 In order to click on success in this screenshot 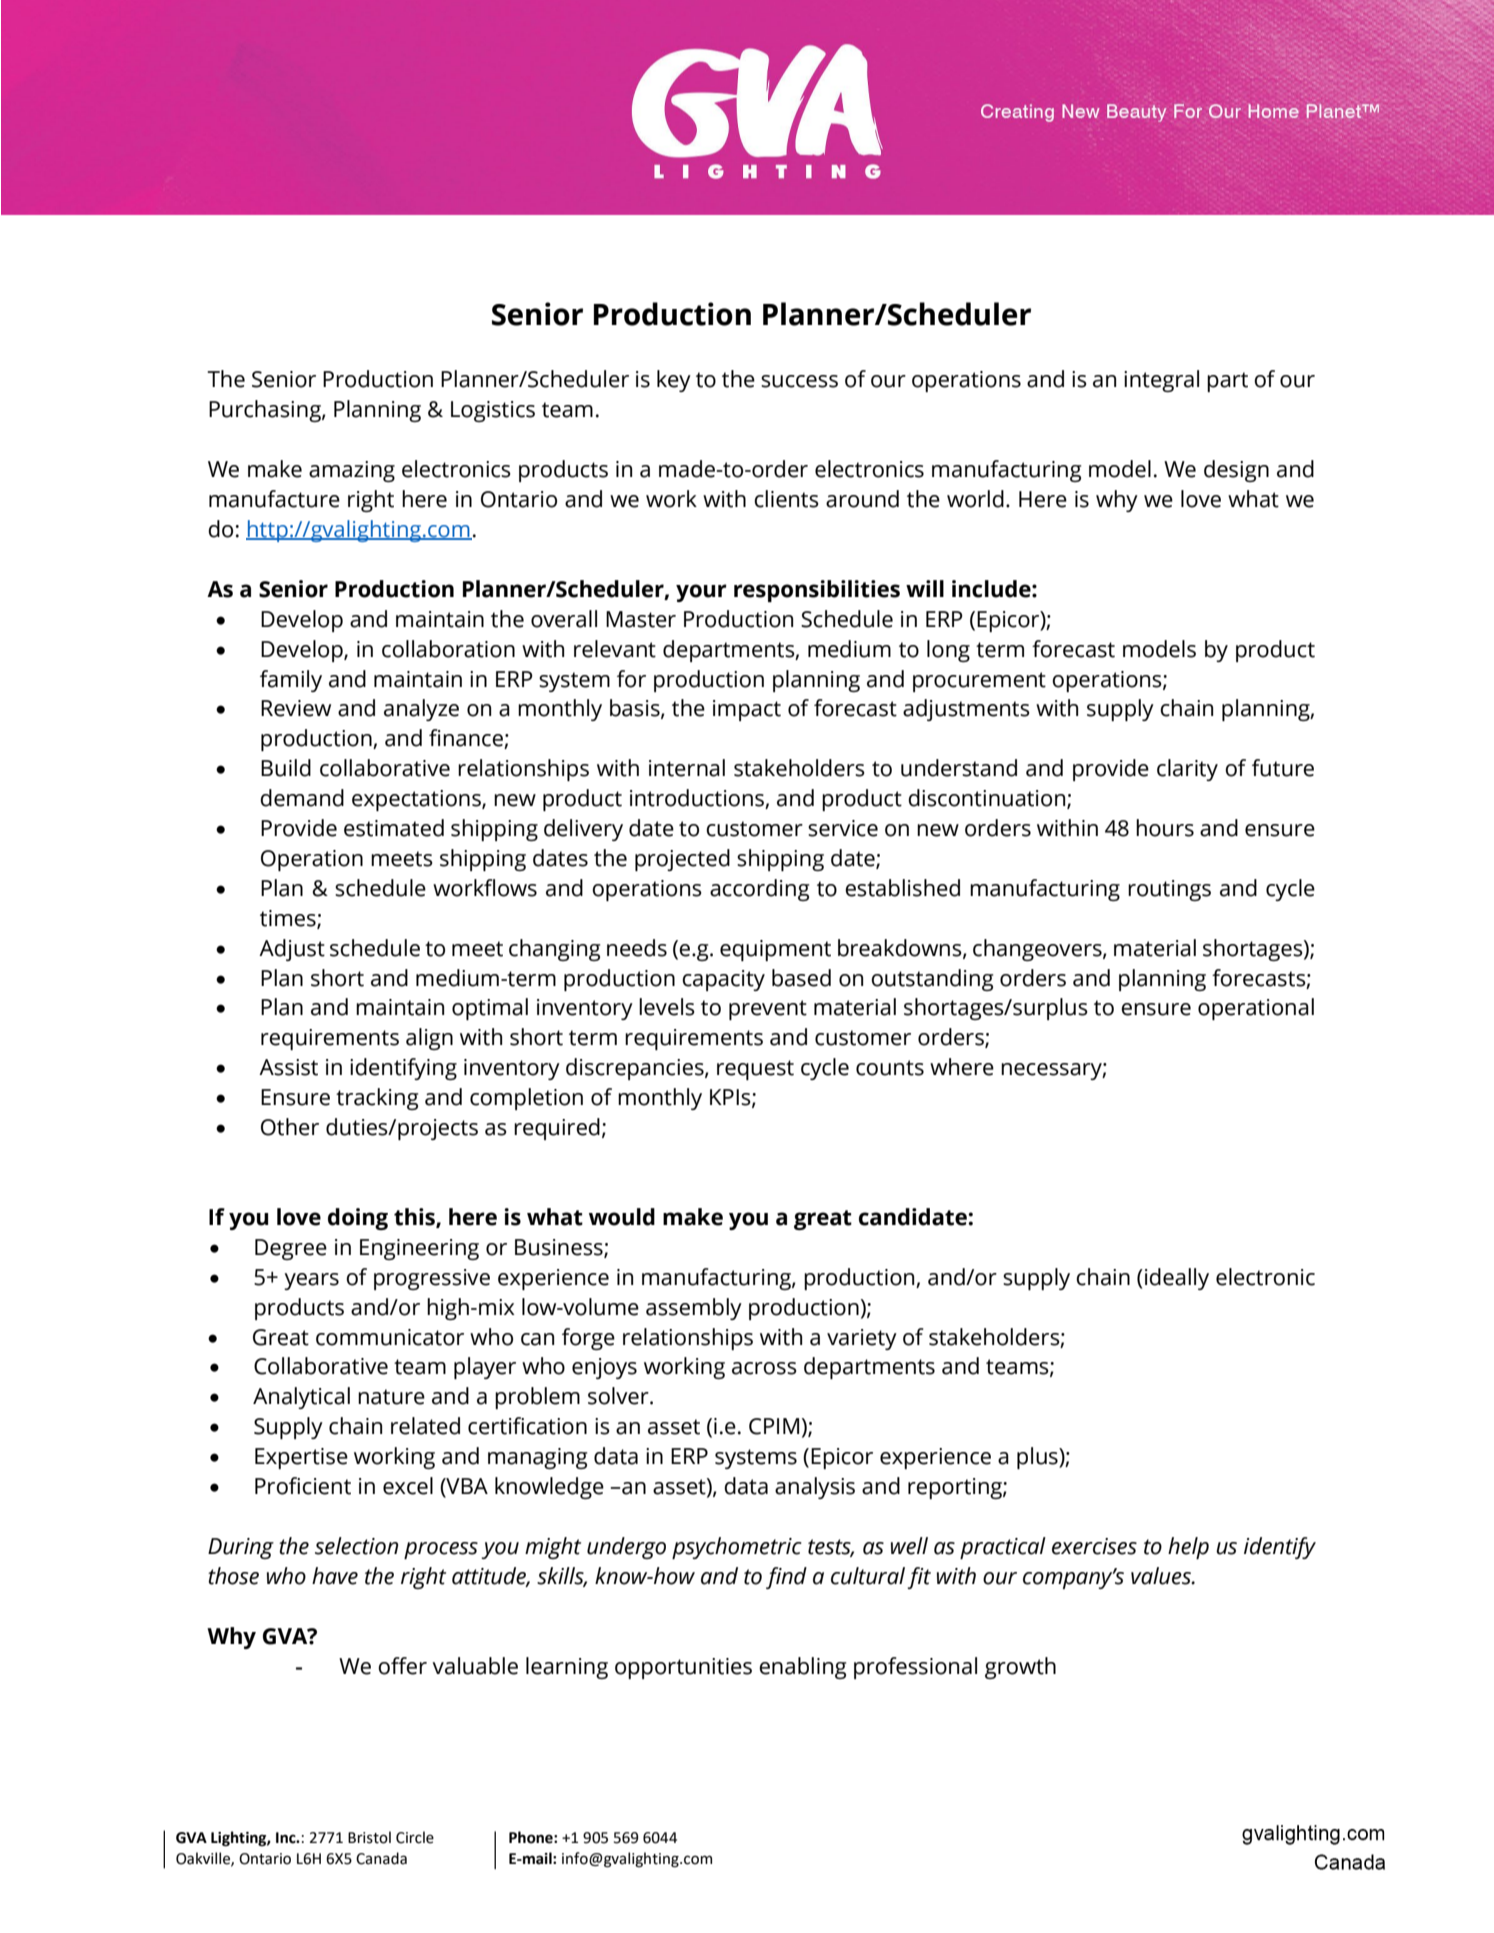, I will do `click(799, 381)`.
